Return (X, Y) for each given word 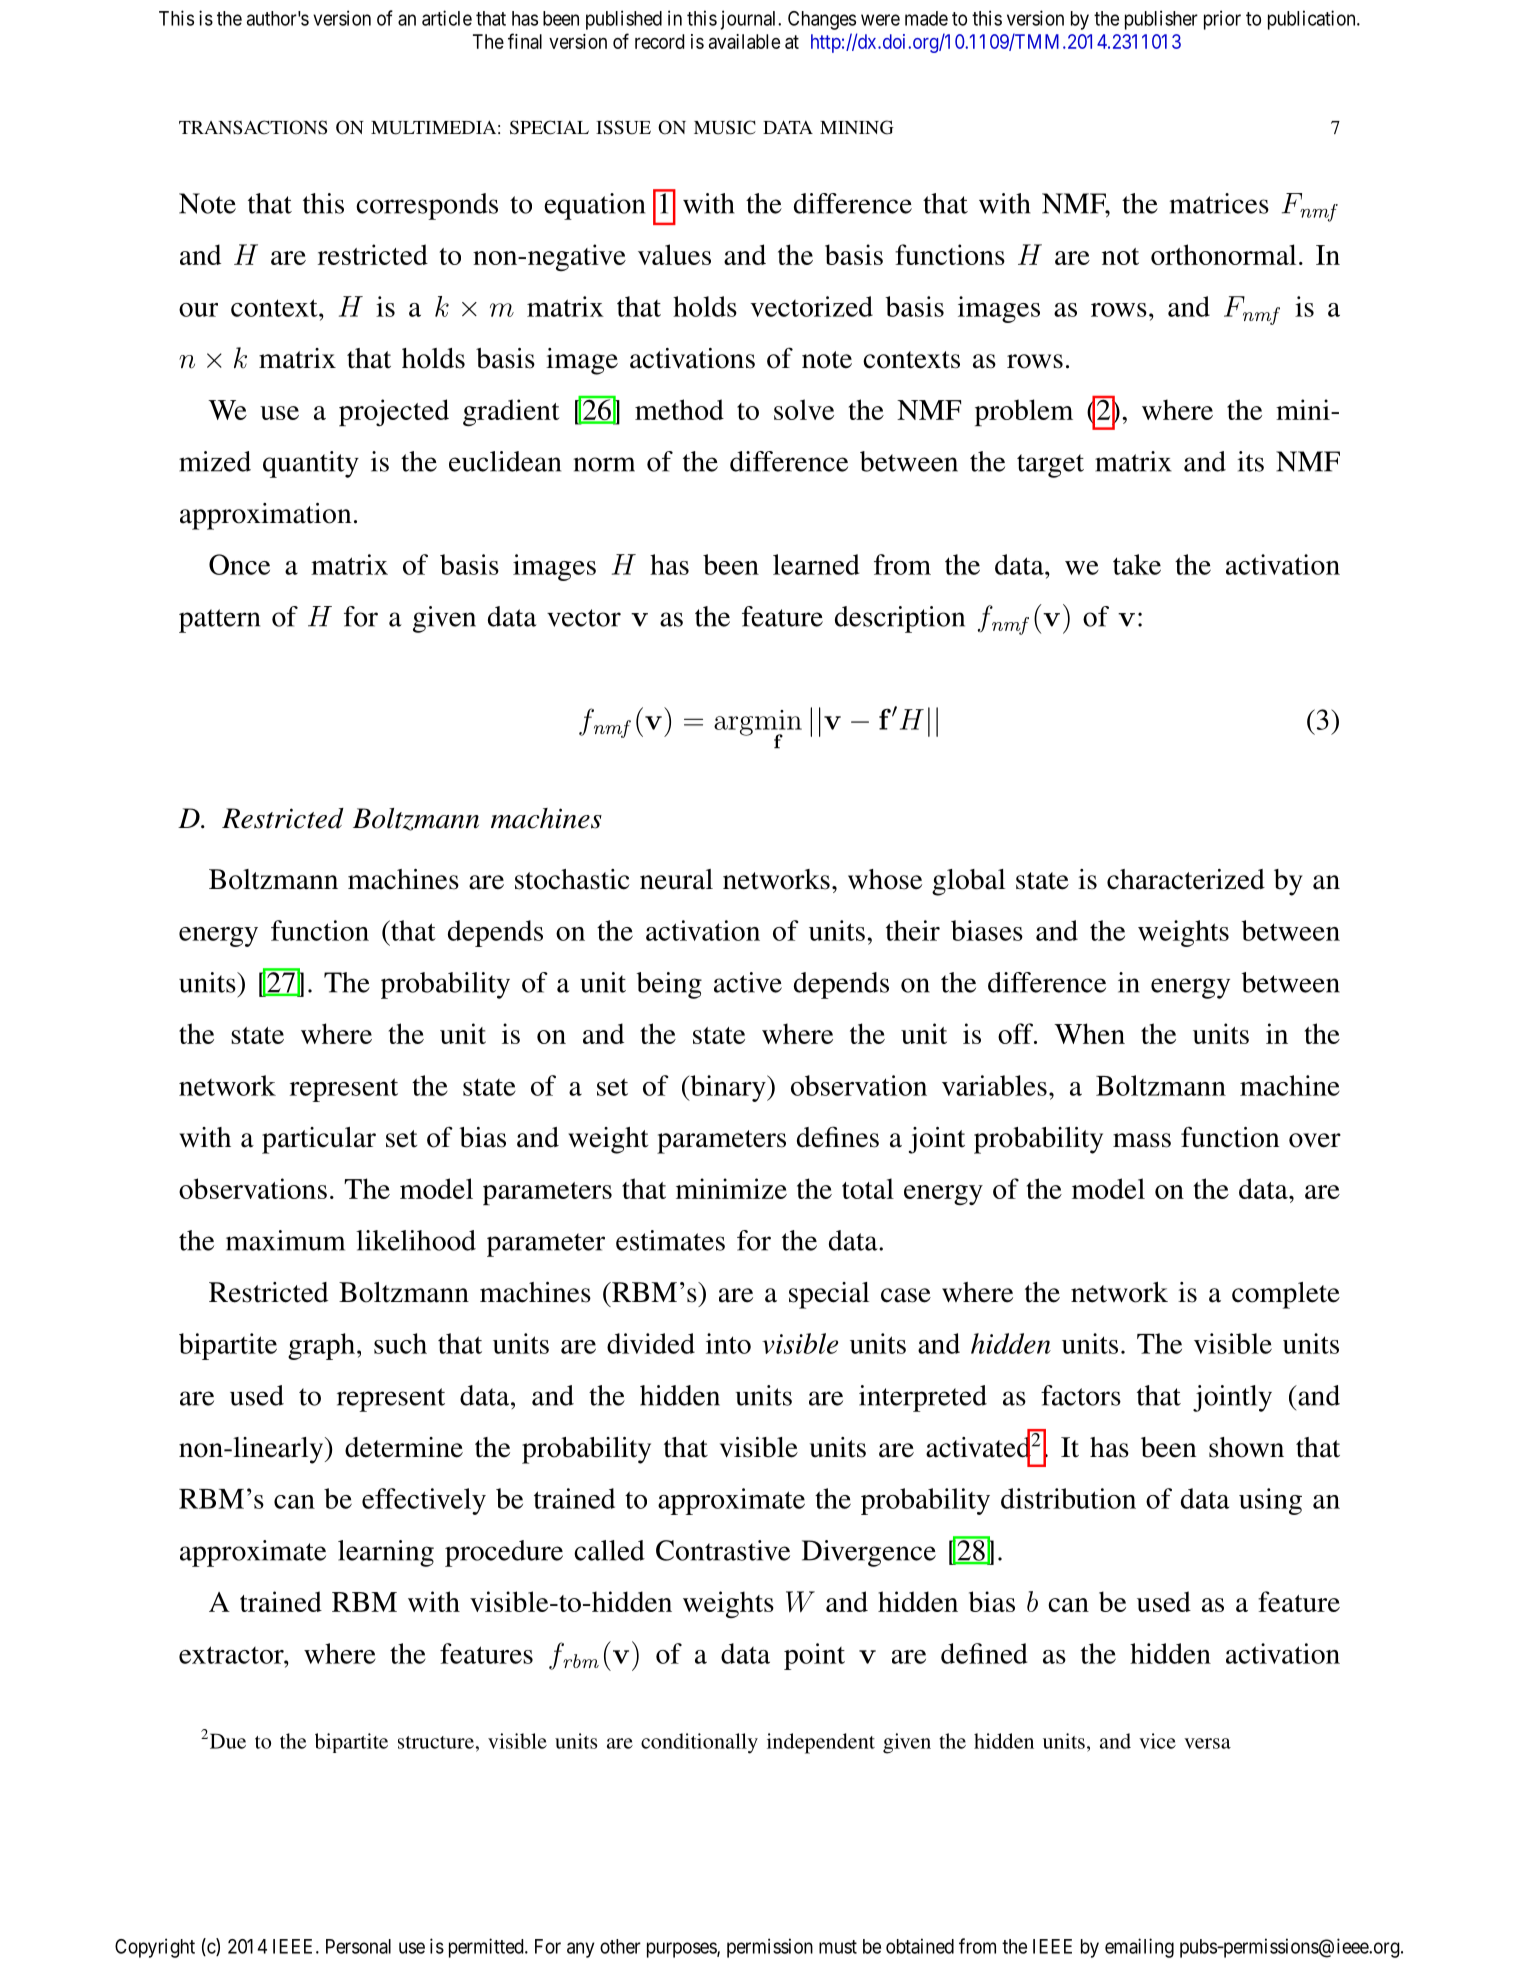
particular (319, 1140)
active (748, 982)
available (744, 41)
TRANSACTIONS (253, 127)
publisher (1161, 20)
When (1089, 1033)
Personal (358, 1946)
